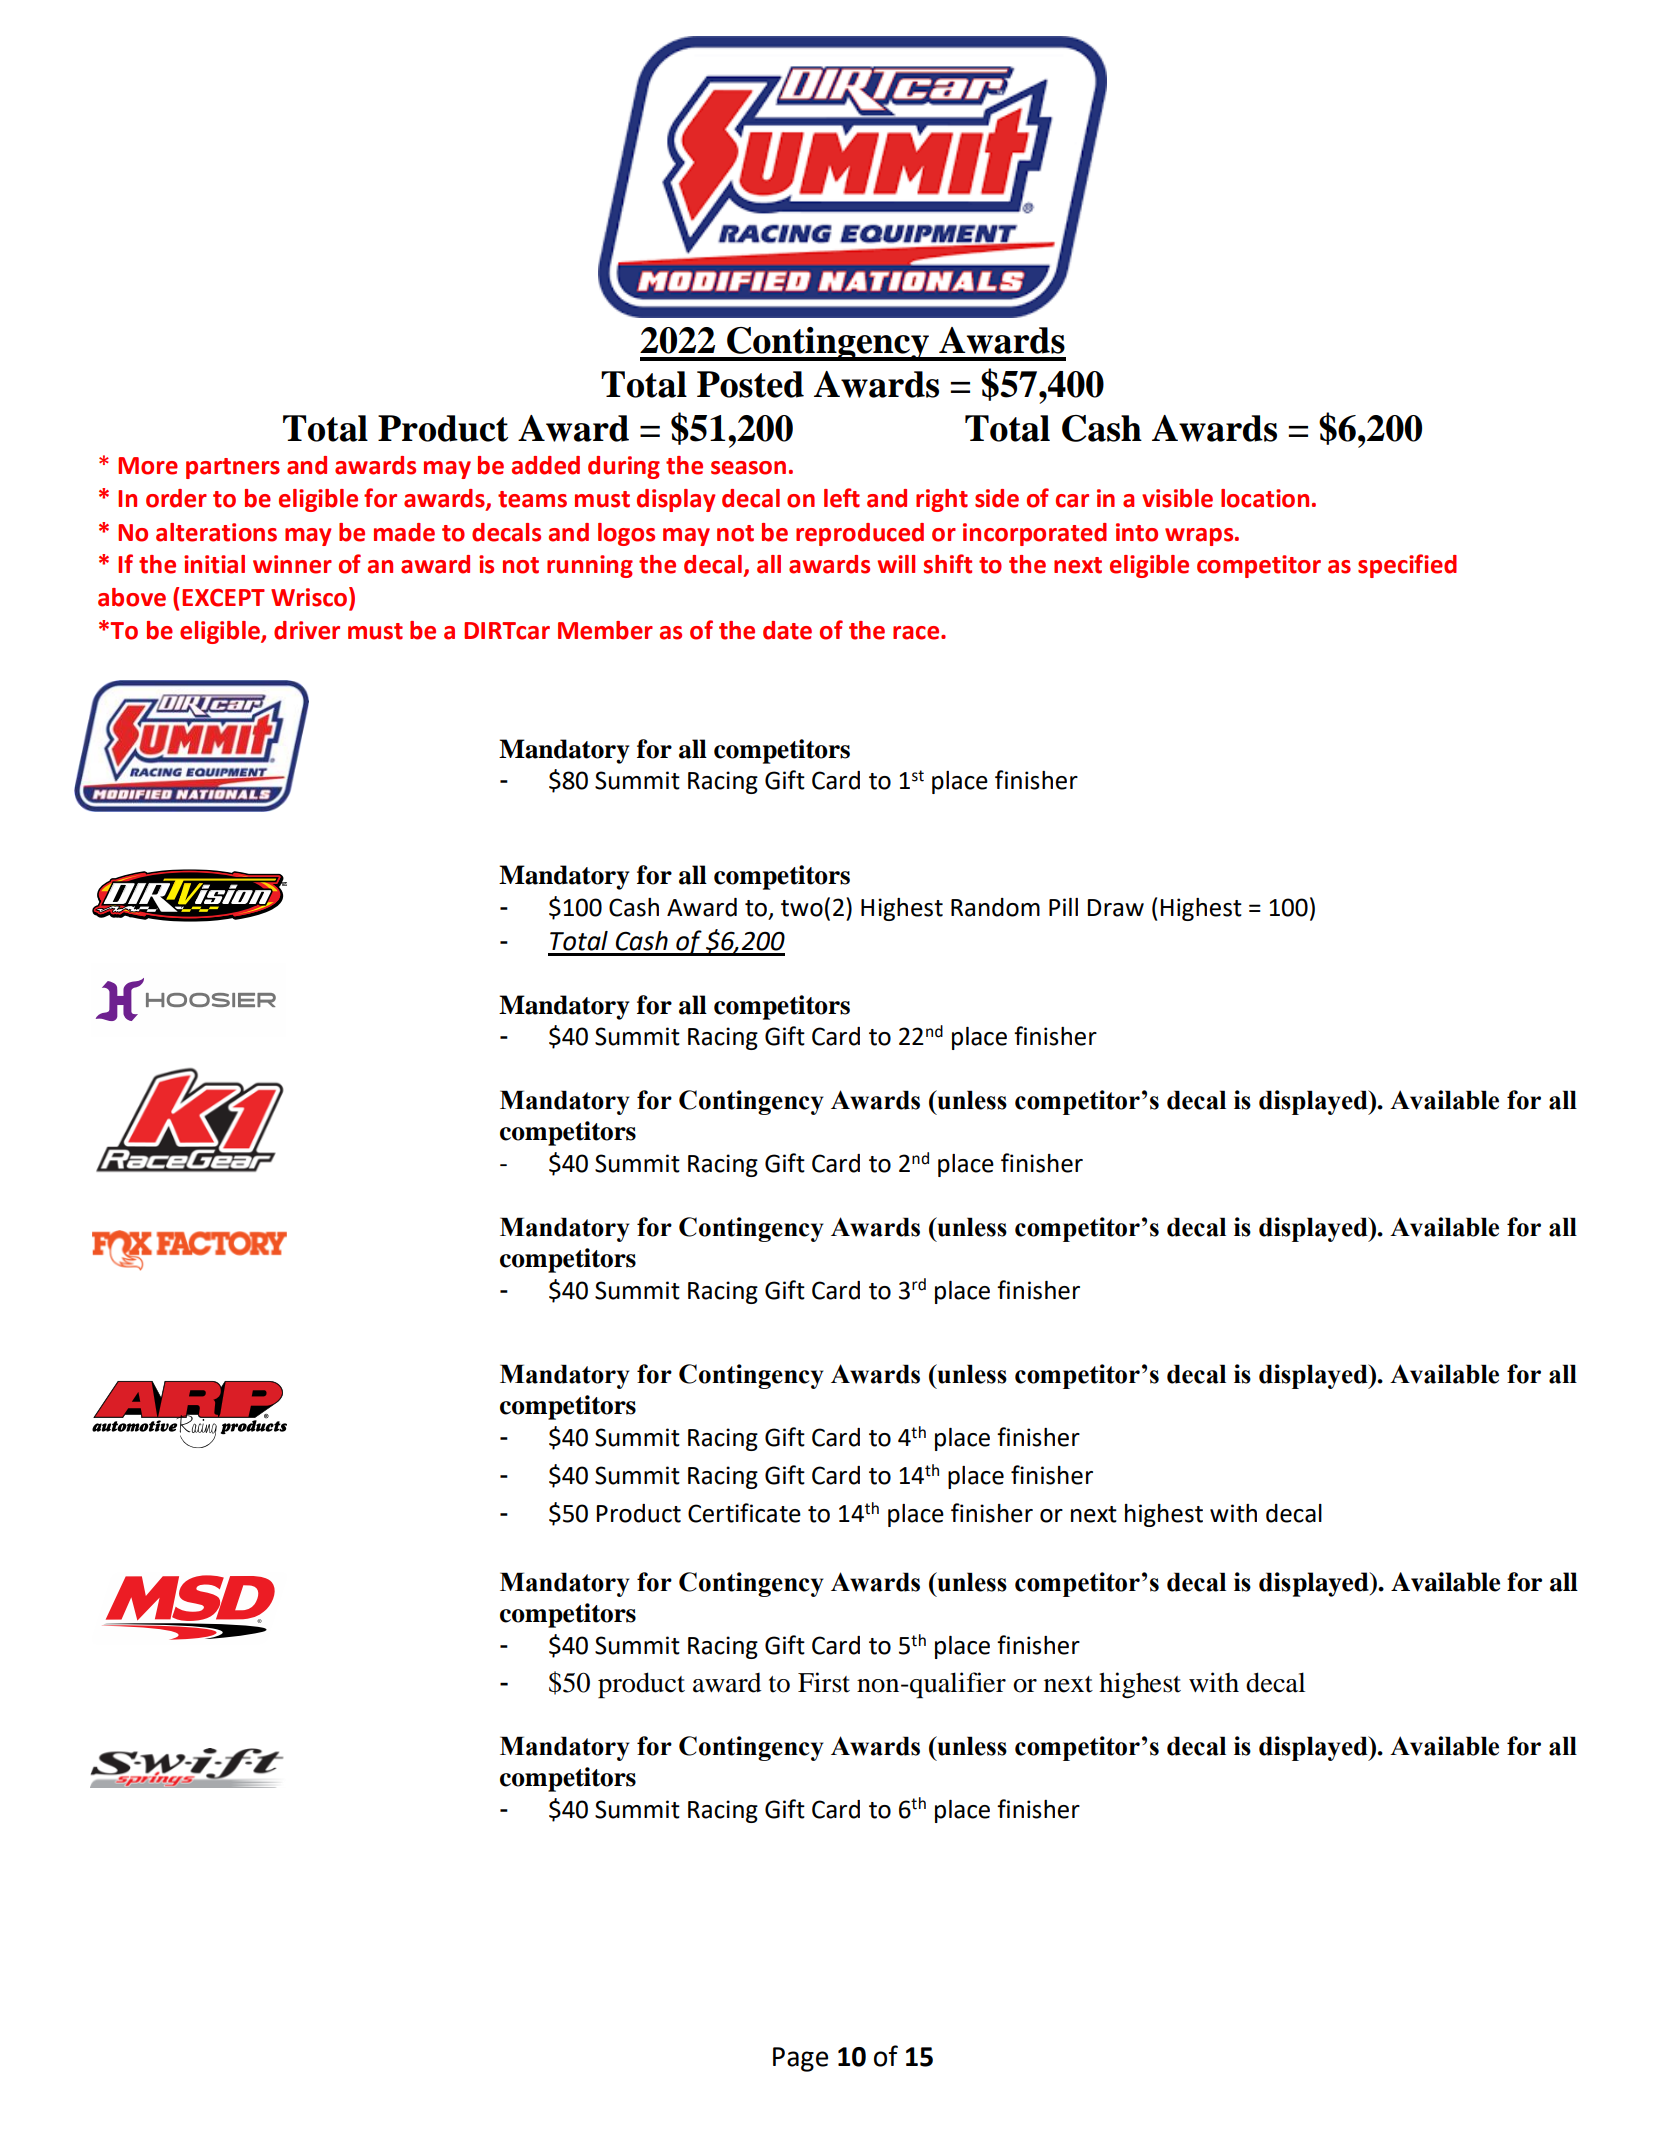  Describe the element at coordinates (995, 907) in the screenshot. I see `Random` at that location.
